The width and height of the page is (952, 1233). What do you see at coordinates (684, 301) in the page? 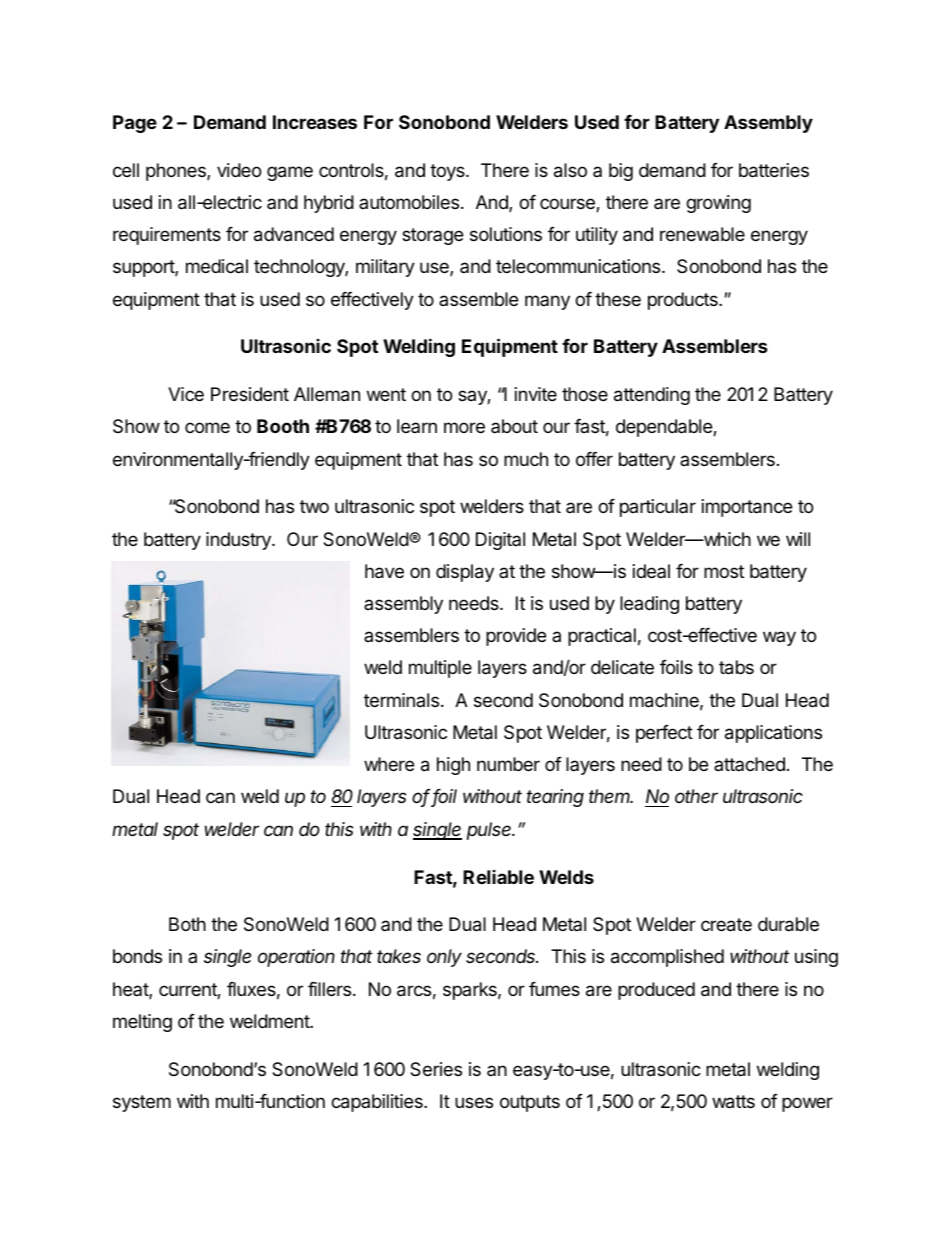
I see `products` at bounding box center [684, 301].
